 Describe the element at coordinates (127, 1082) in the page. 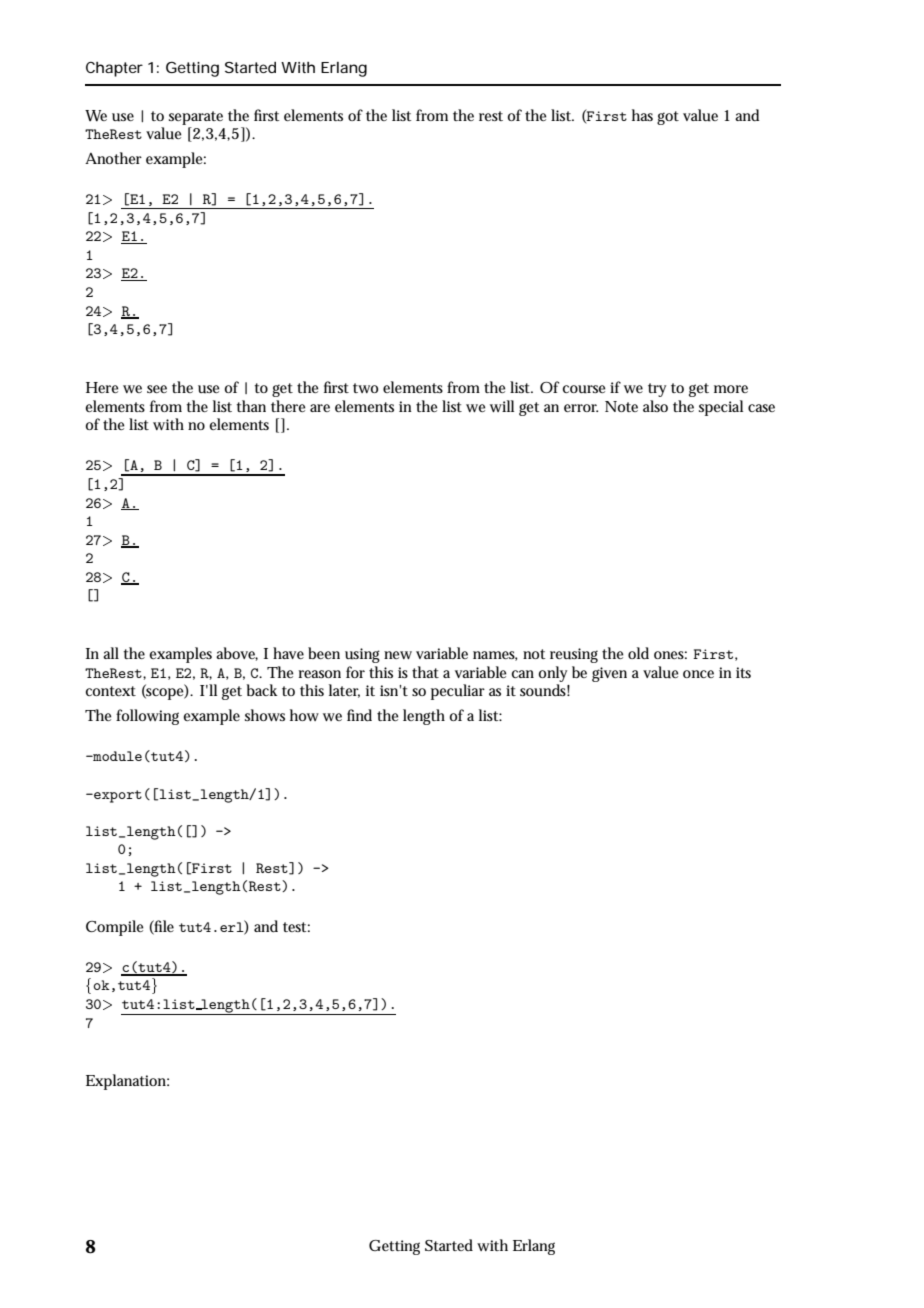

I see `Explanation` at that location.
